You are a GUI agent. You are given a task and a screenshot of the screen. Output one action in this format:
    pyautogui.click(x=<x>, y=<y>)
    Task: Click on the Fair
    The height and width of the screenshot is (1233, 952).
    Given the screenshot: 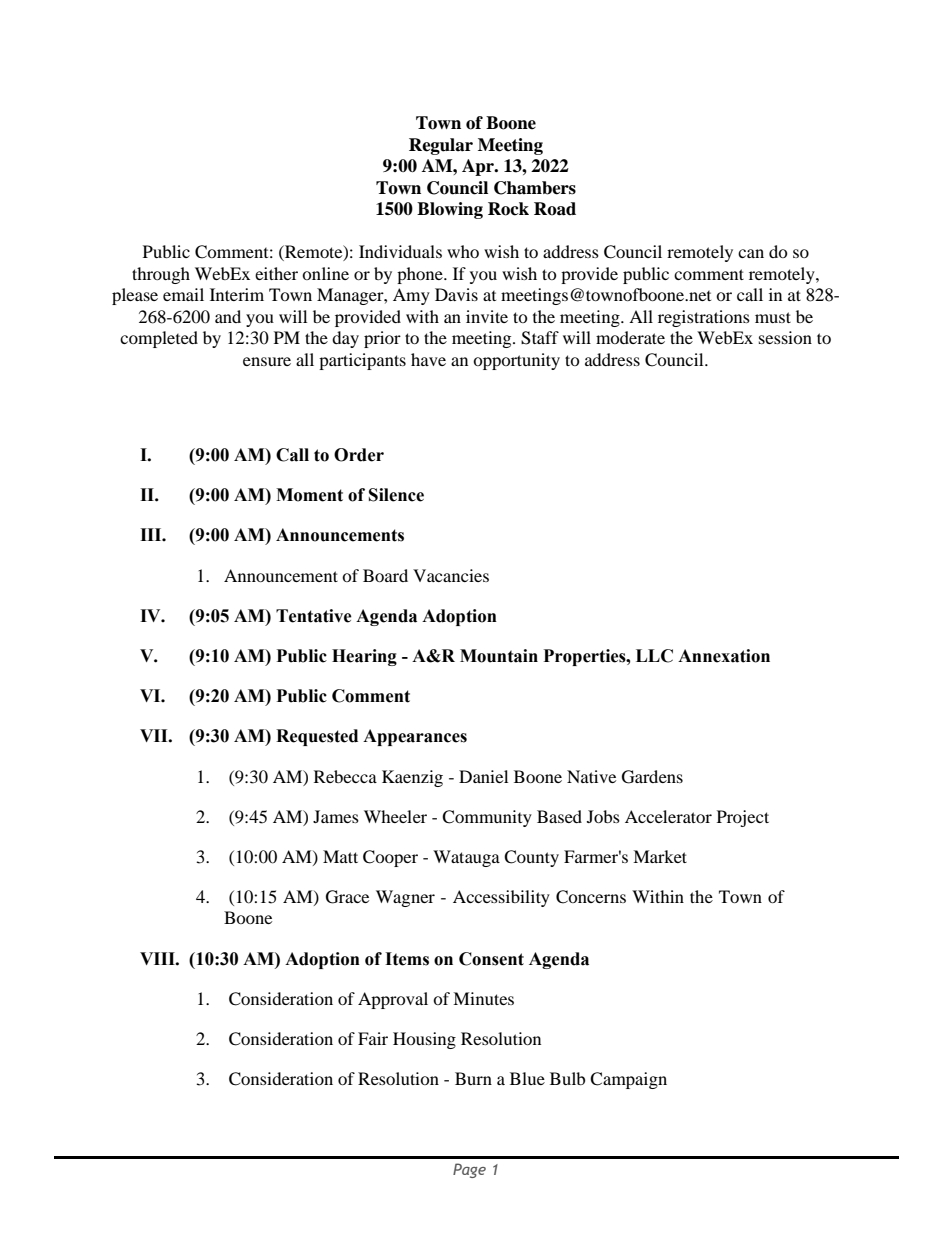 What is the action you would take?
    pyautogui.click(x=373, y=1038)
